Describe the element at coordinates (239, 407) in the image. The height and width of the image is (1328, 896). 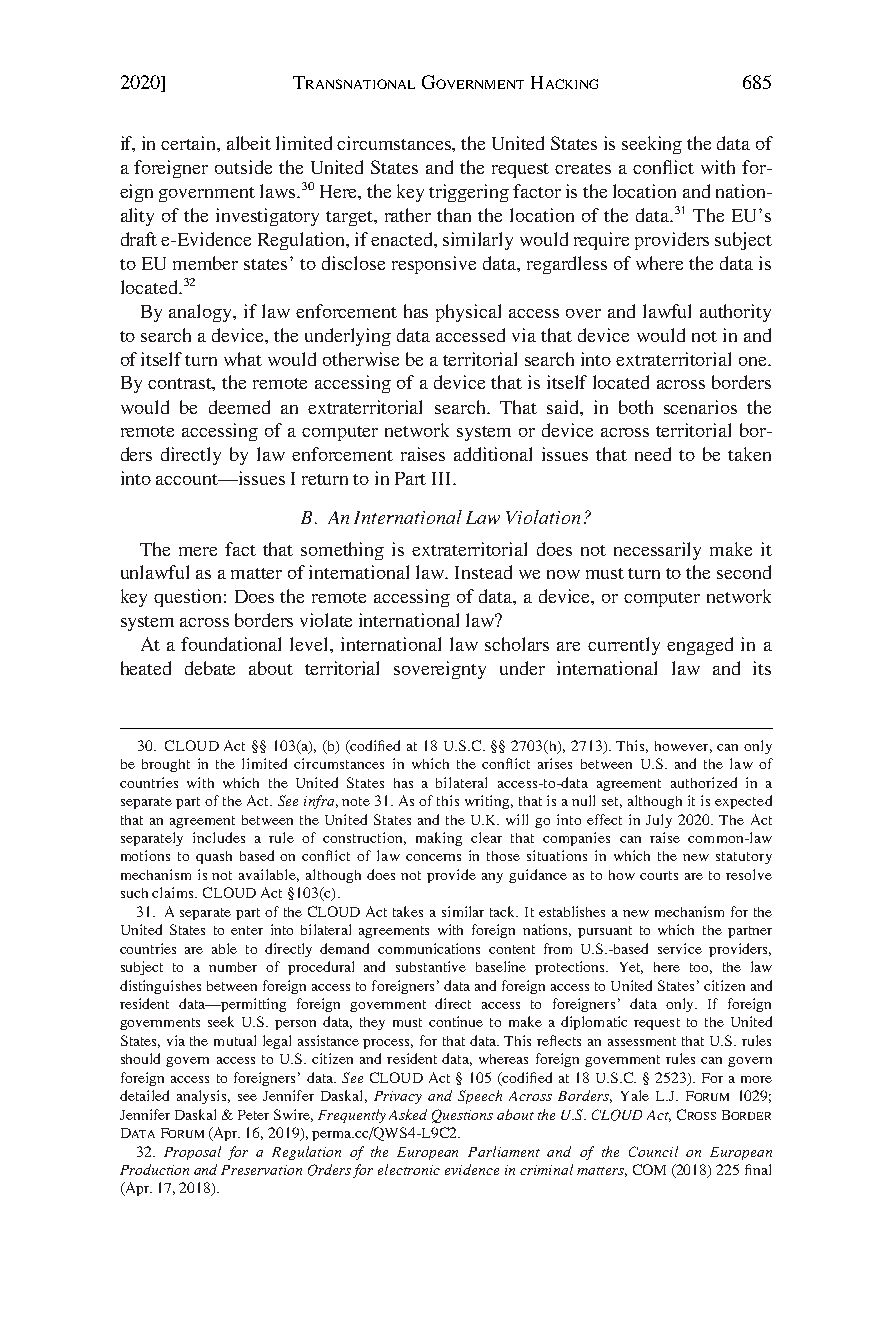
I see `deemed` at that location.
